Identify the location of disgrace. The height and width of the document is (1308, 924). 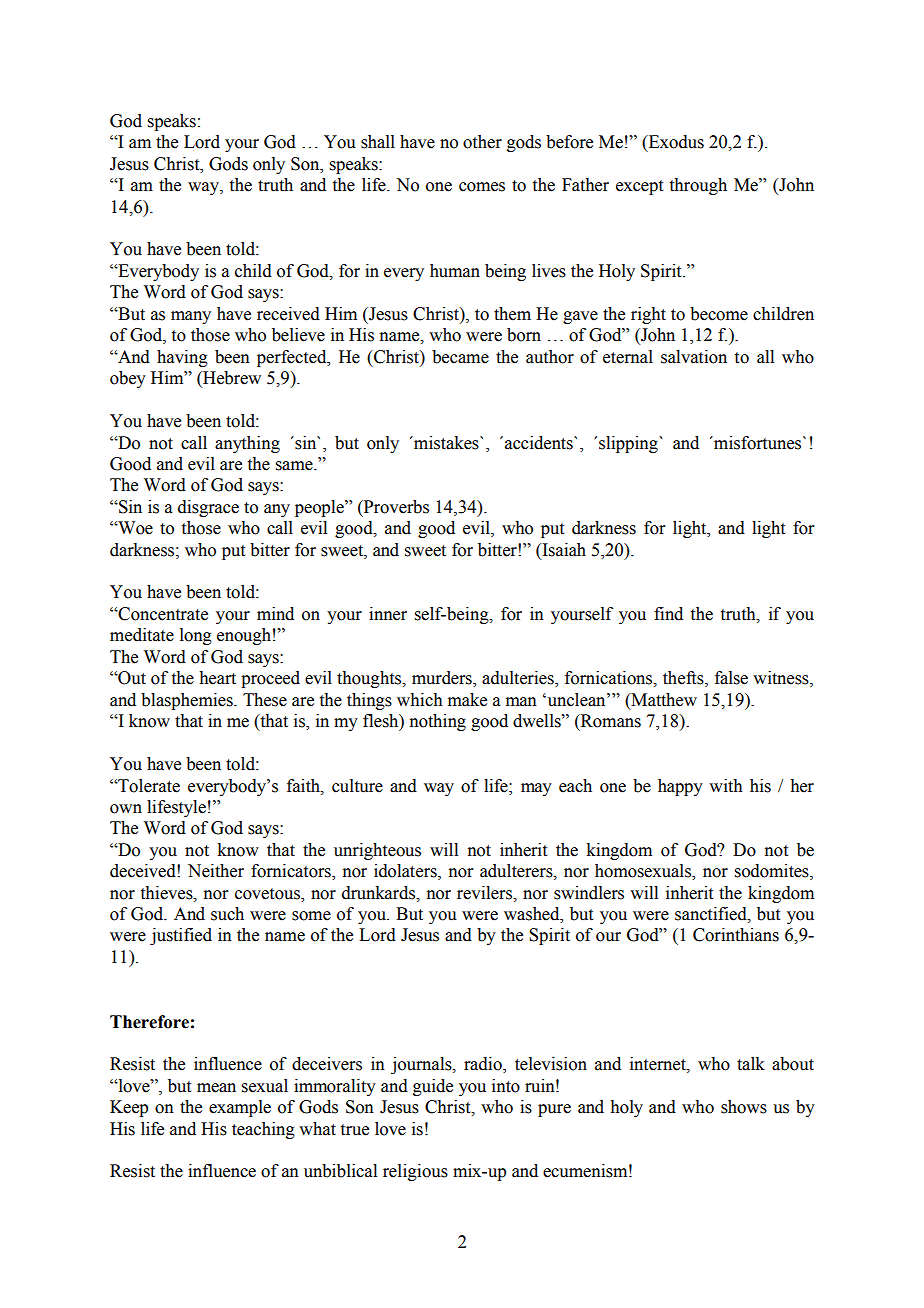
(208, 508).
